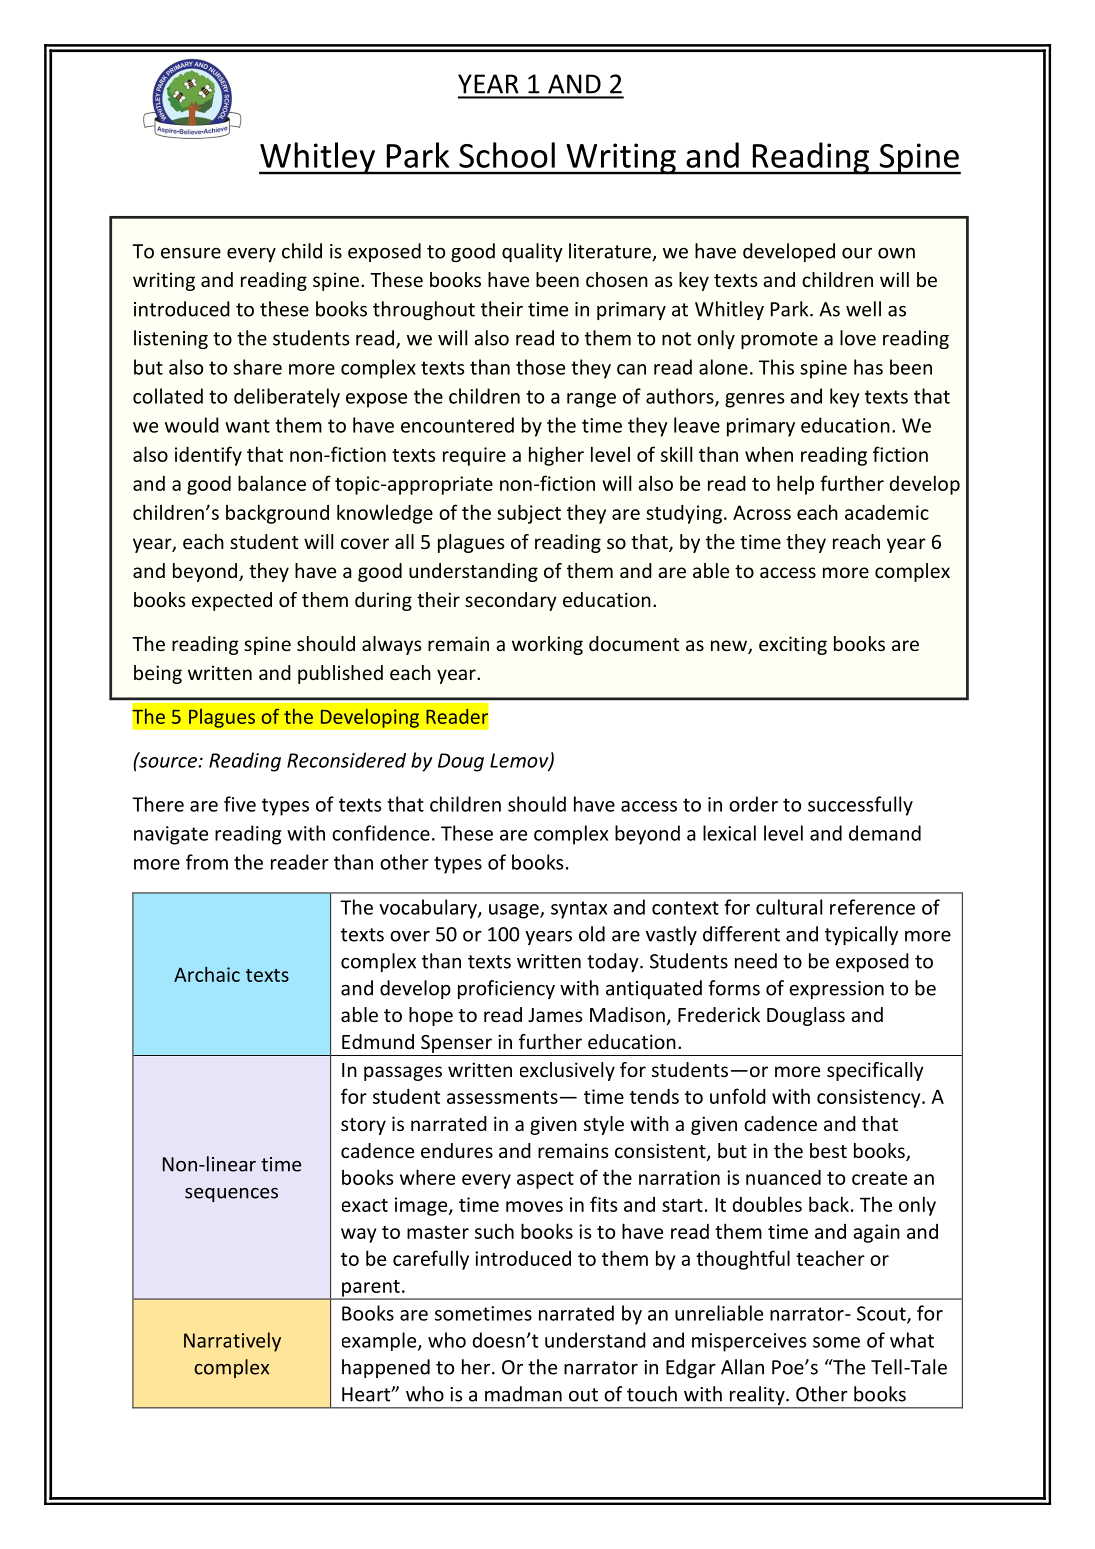 The height and width of the screenshot is (1549, 1095). I want to click on School, so click(507, 155).
